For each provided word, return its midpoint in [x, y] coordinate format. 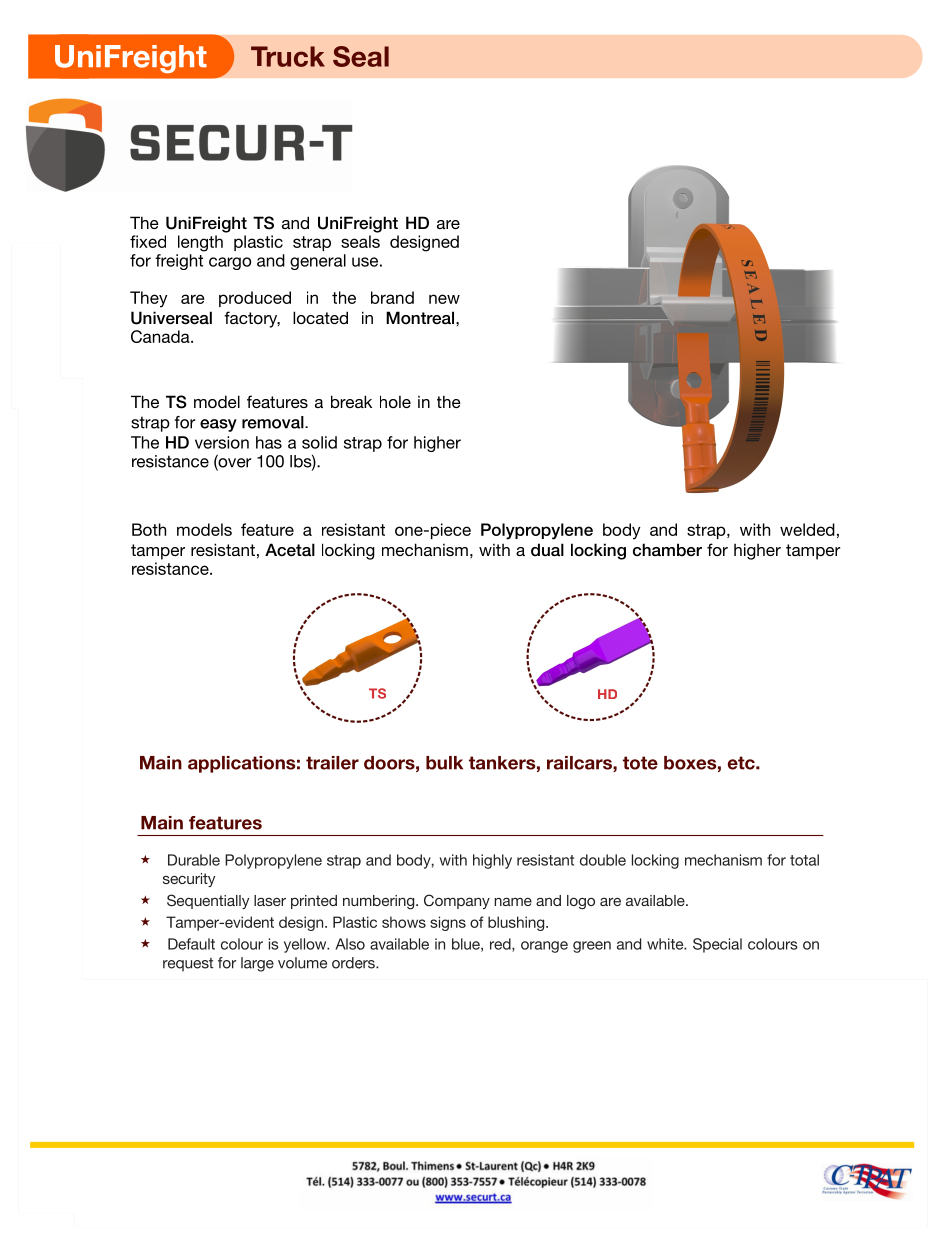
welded [807, 529]
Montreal [421, 318]
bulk [444, 763]
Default [191, 944]
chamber [667, 550]
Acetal [290, 550]
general [318, 262]
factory [252, 319]
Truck [288, 56]
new [444, 299]
